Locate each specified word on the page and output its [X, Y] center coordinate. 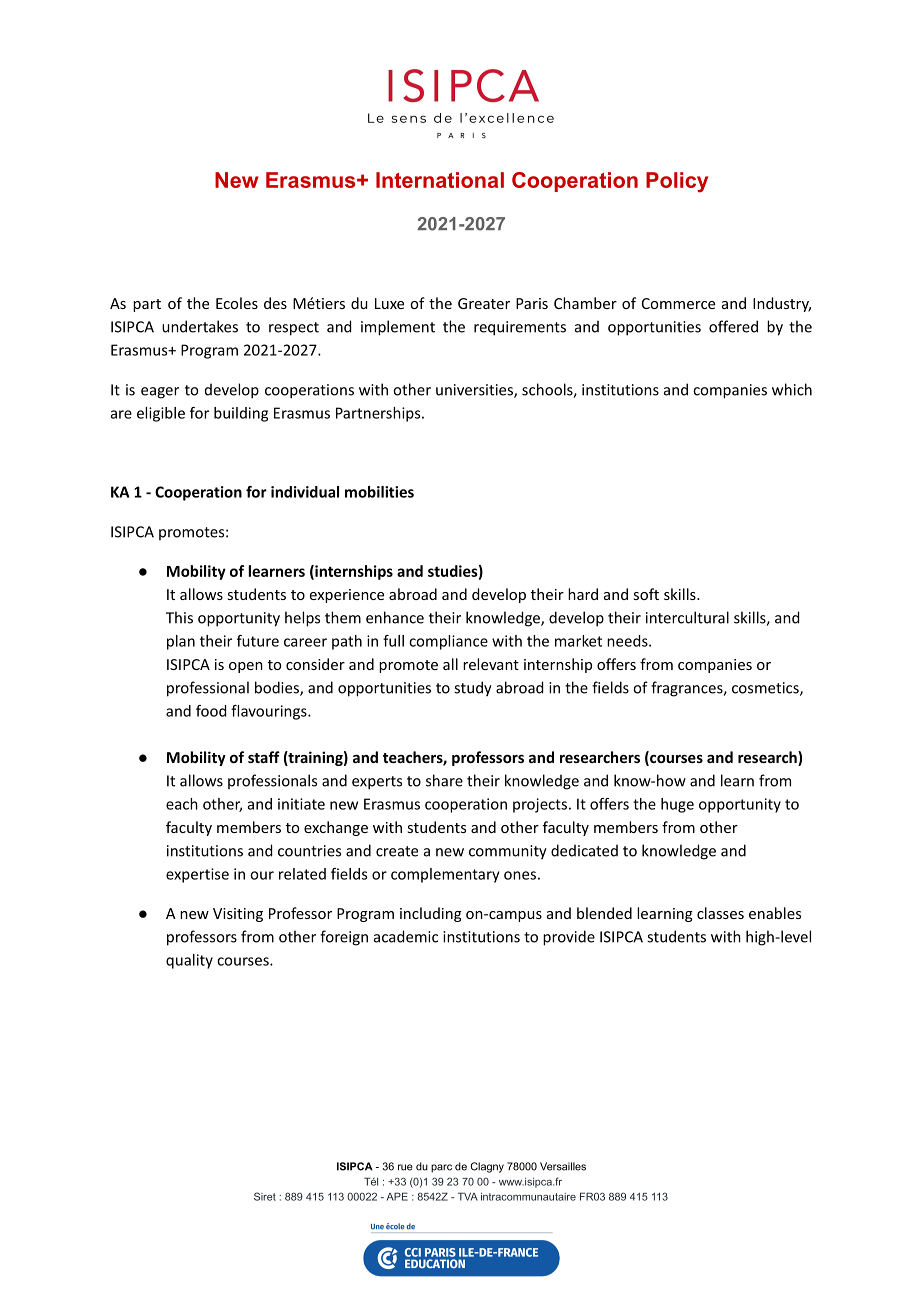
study [473, 689]
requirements [520, 328]
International [440, 180]
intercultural [687, 617]
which [792, 389]
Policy [677, 182]
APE [397, 1196]
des [275, 303]
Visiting [238, 915]
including [431, 914]
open [246, 667]
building [241, 414]
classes [720, 913]
